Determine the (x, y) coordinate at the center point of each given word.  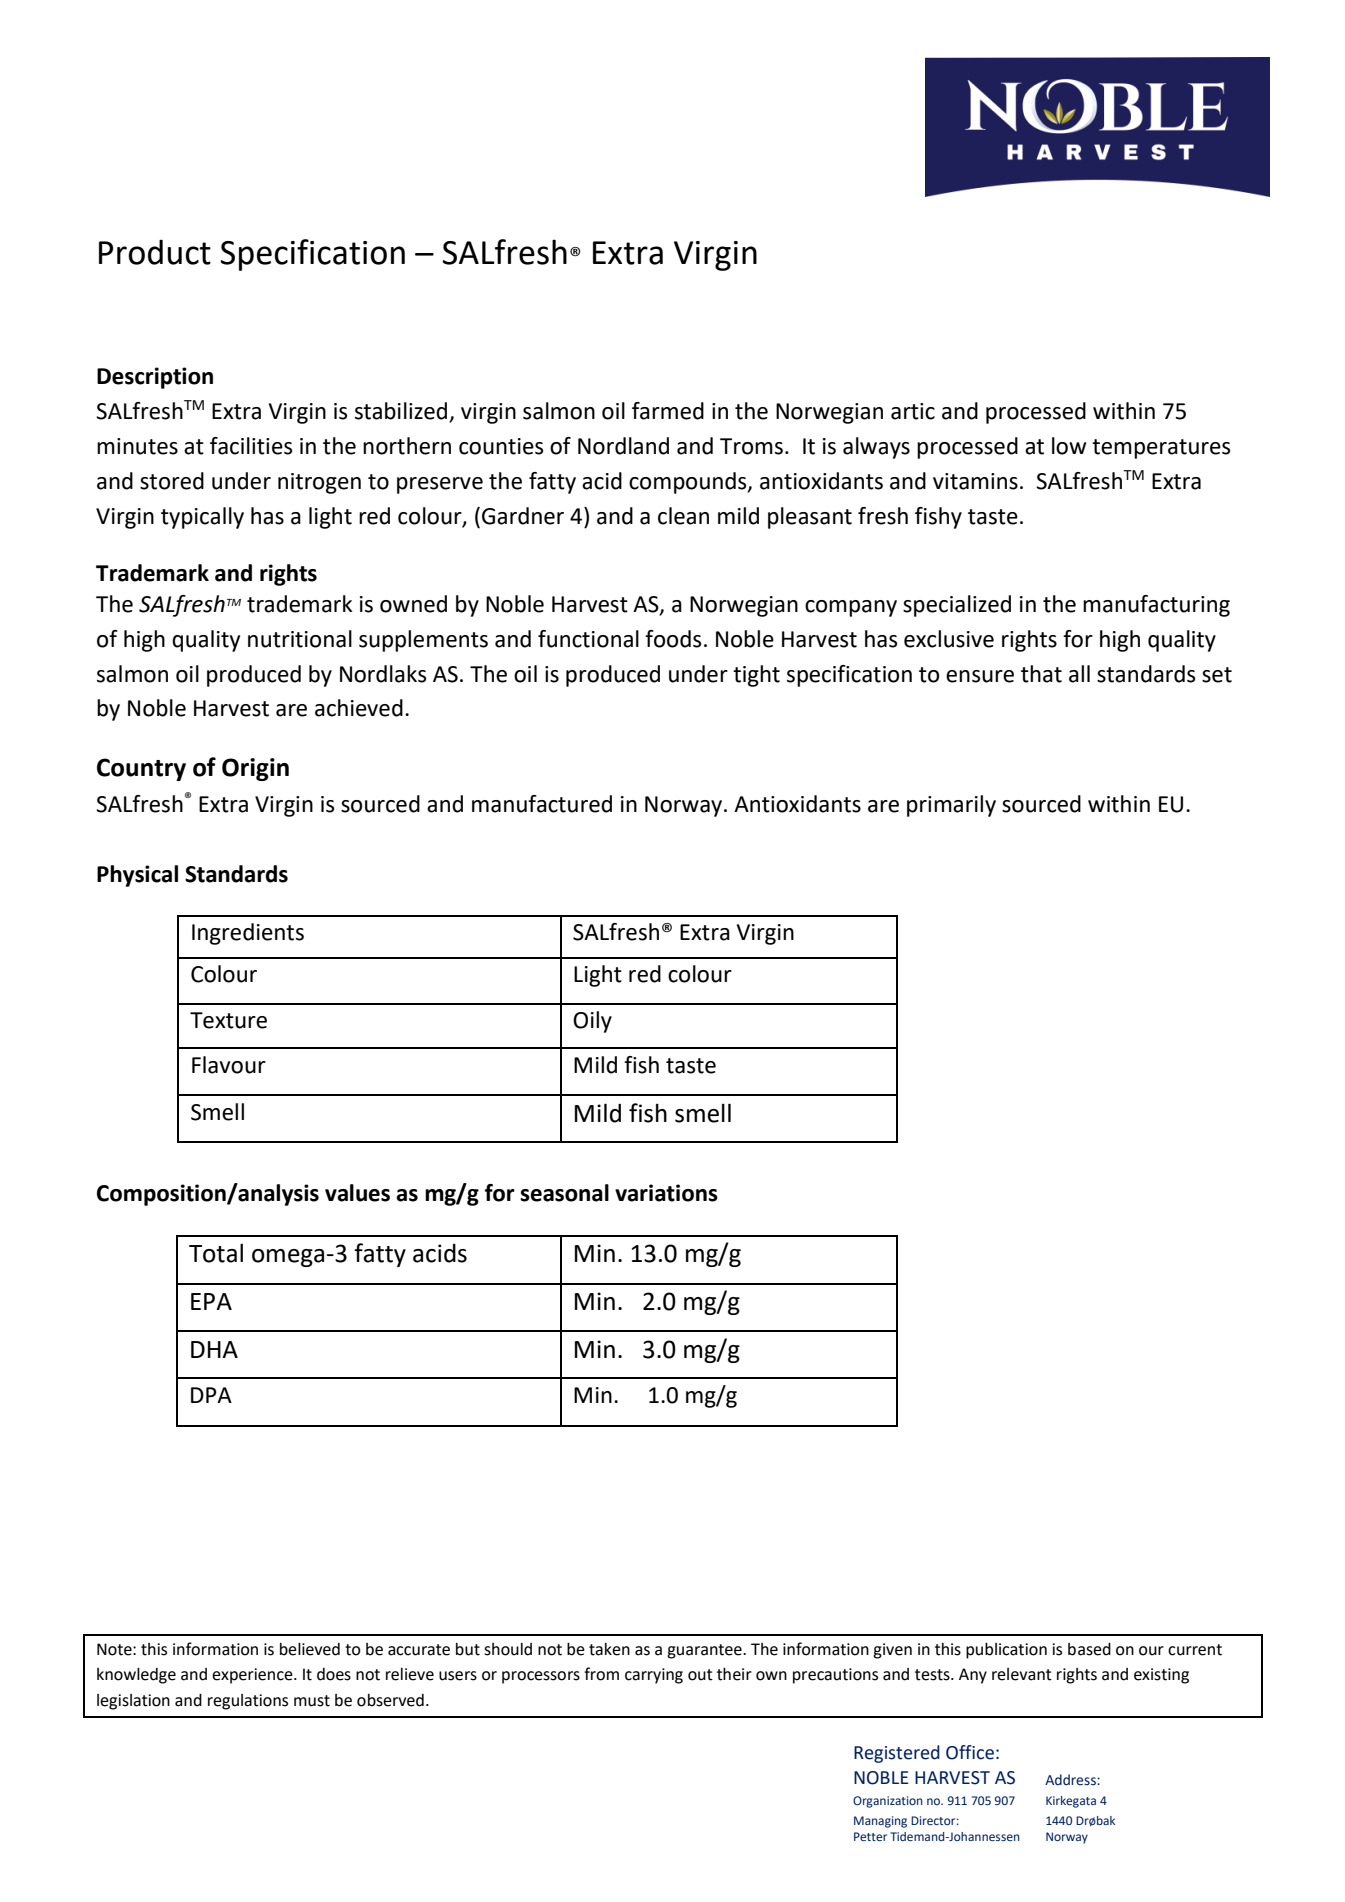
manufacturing (1156, 606)
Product (155, 252)
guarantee (705, 1651)
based (1089, 1649)
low (1069, 446)
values (357, 1193)
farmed (668, 411)
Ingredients (248, 934)
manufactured (542, 804)
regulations (248, 1702)
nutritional (300, 639)
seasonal (564, 1193)
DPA (211, 1395)
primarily (951, 806)
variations (666, 1193)
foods (673, 639)
